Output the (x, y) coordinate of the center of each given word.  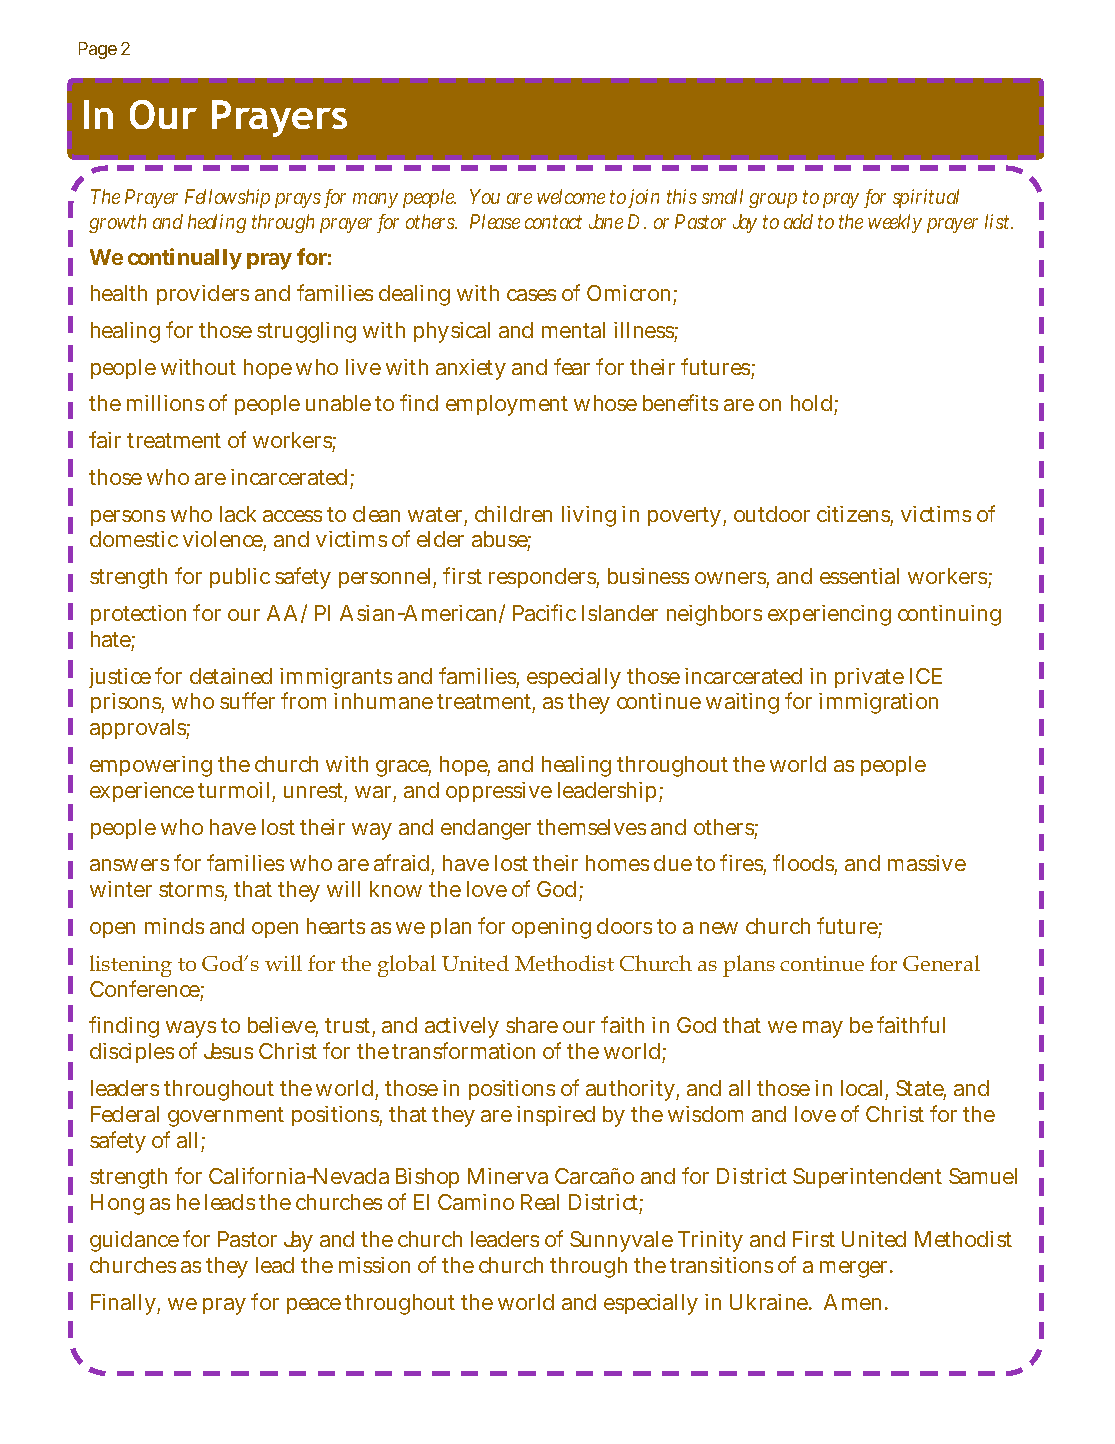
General (941, 963)
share (532, 1025)
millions (165, 403)
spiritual (926, 198)
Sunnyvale (621, 1241)
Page (98, 50)
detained (231, 676)
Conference (147, 990)
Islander (620, 613)
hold (811, 403)
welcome (571, 196)
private (869, 678)
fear (572, 366)
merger (856, 1269)
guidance (134, 1241)
